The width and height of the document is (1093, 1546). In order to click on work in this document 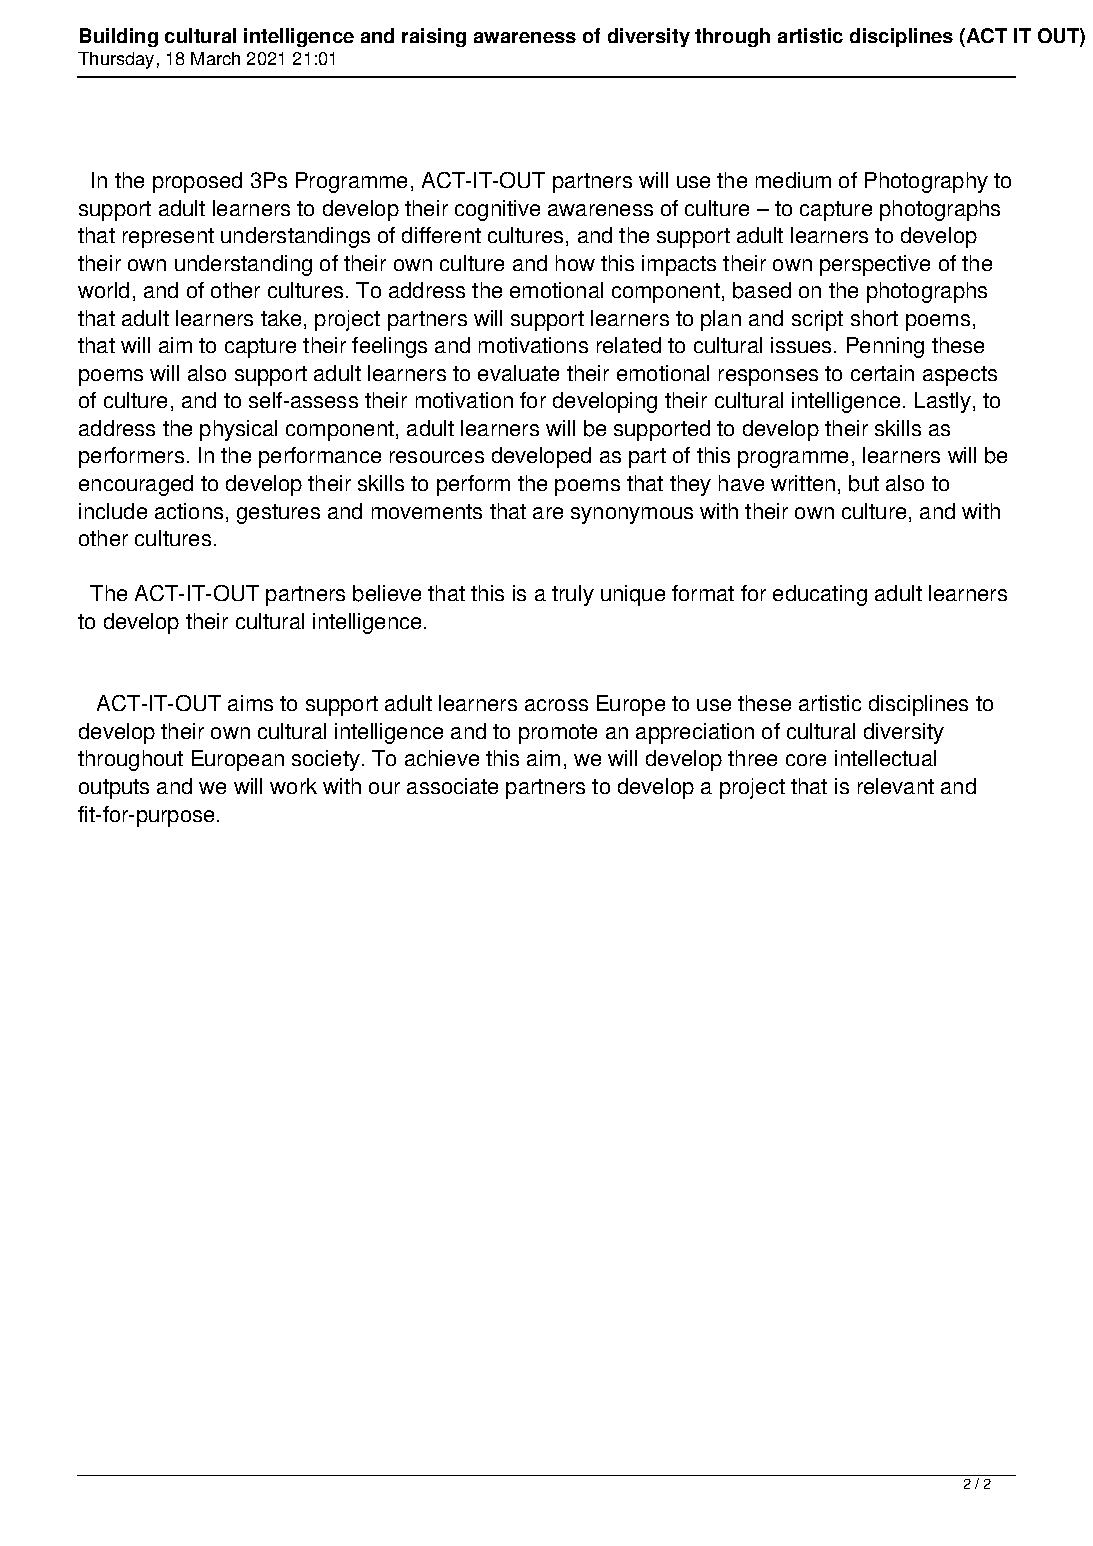, I will do `click(293, 786)`.
